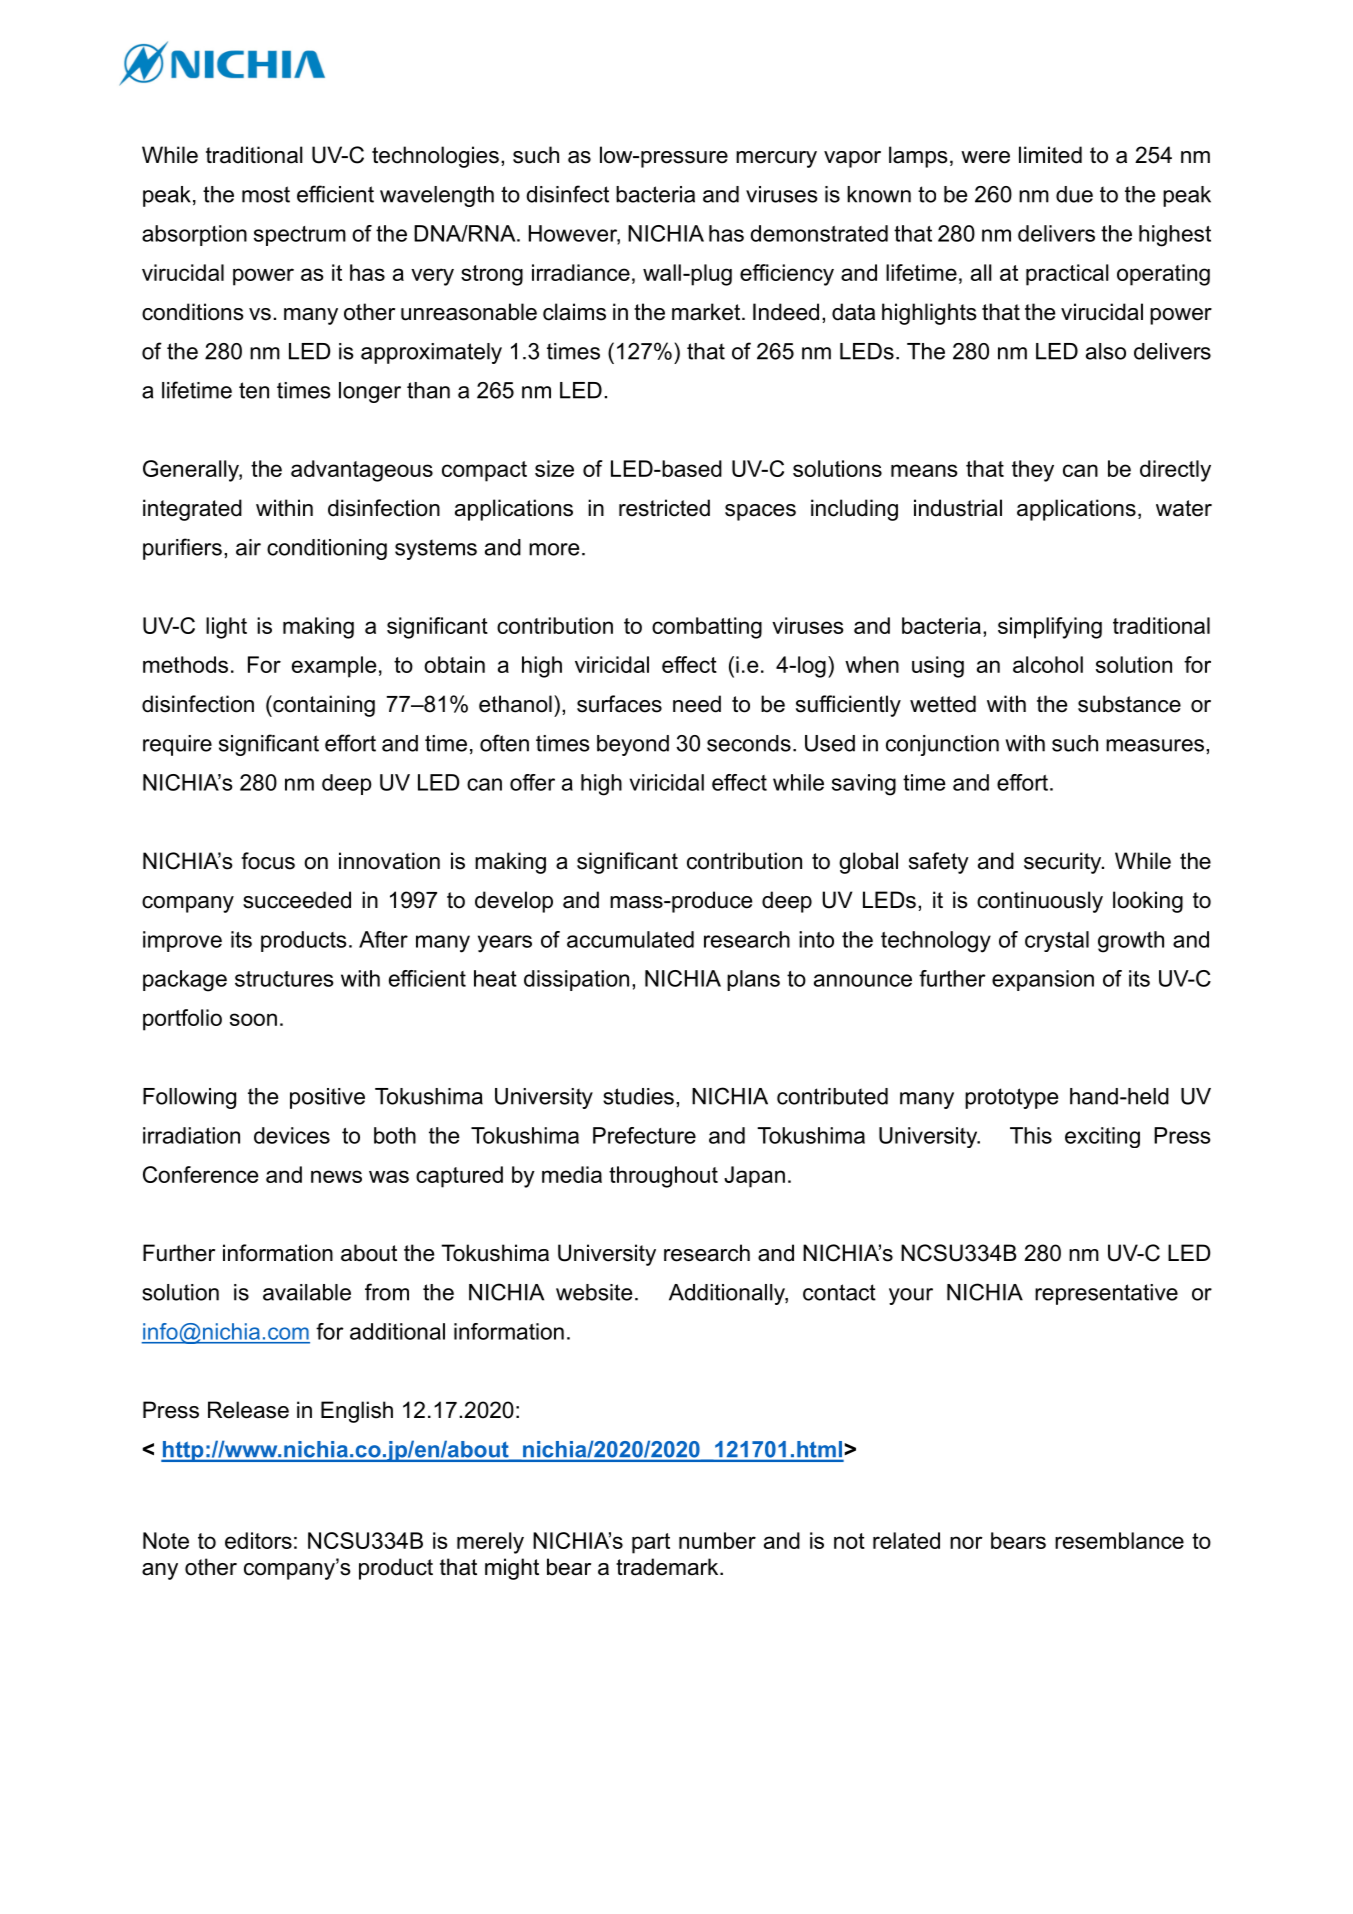 Image resolution: width=1353 pixels, height=1914 pixels. What do you see at coordinates (651, 1543) in the document?
I see `part` at bounding box center [651, 1543].
